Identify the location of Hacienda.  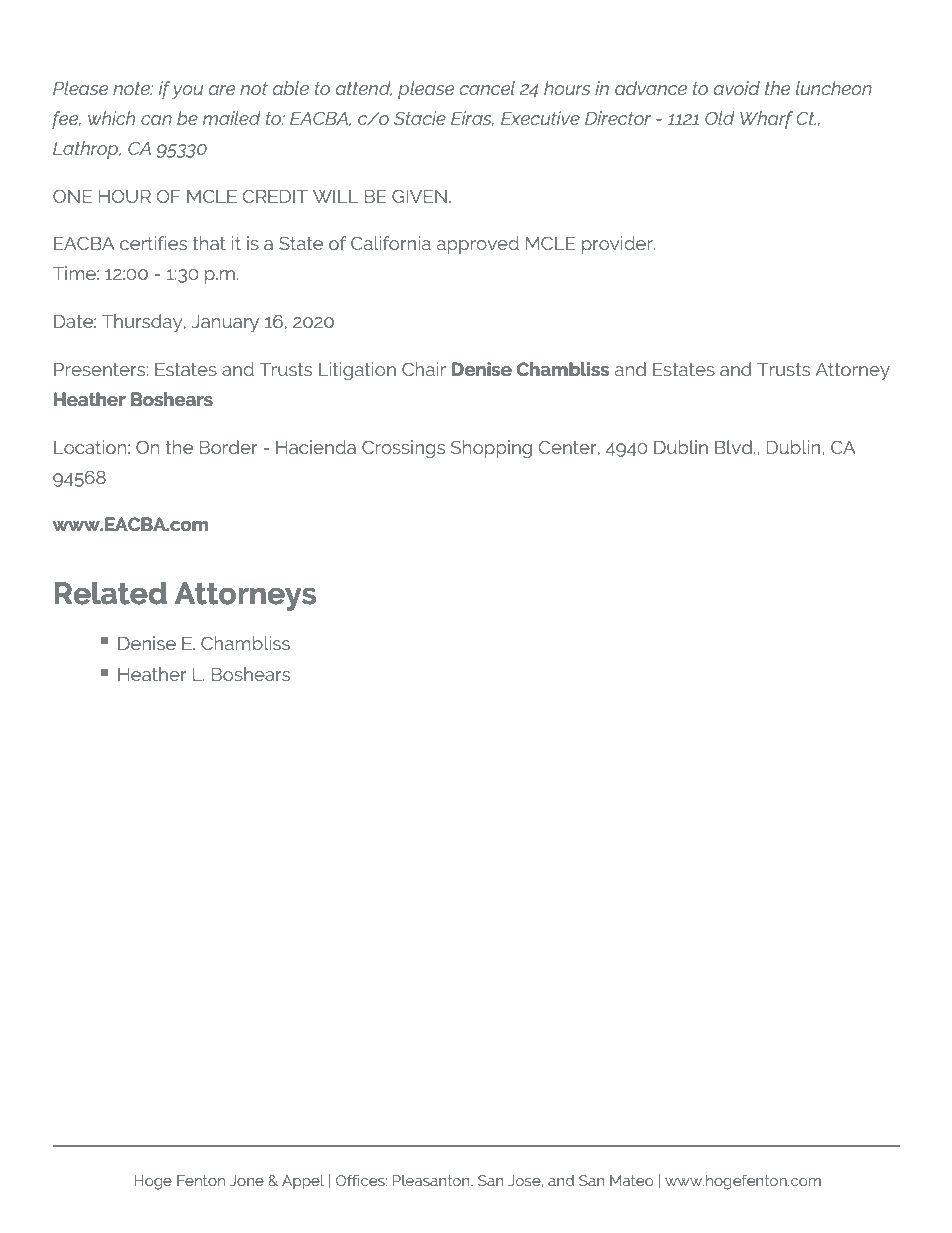
(316, 447).
